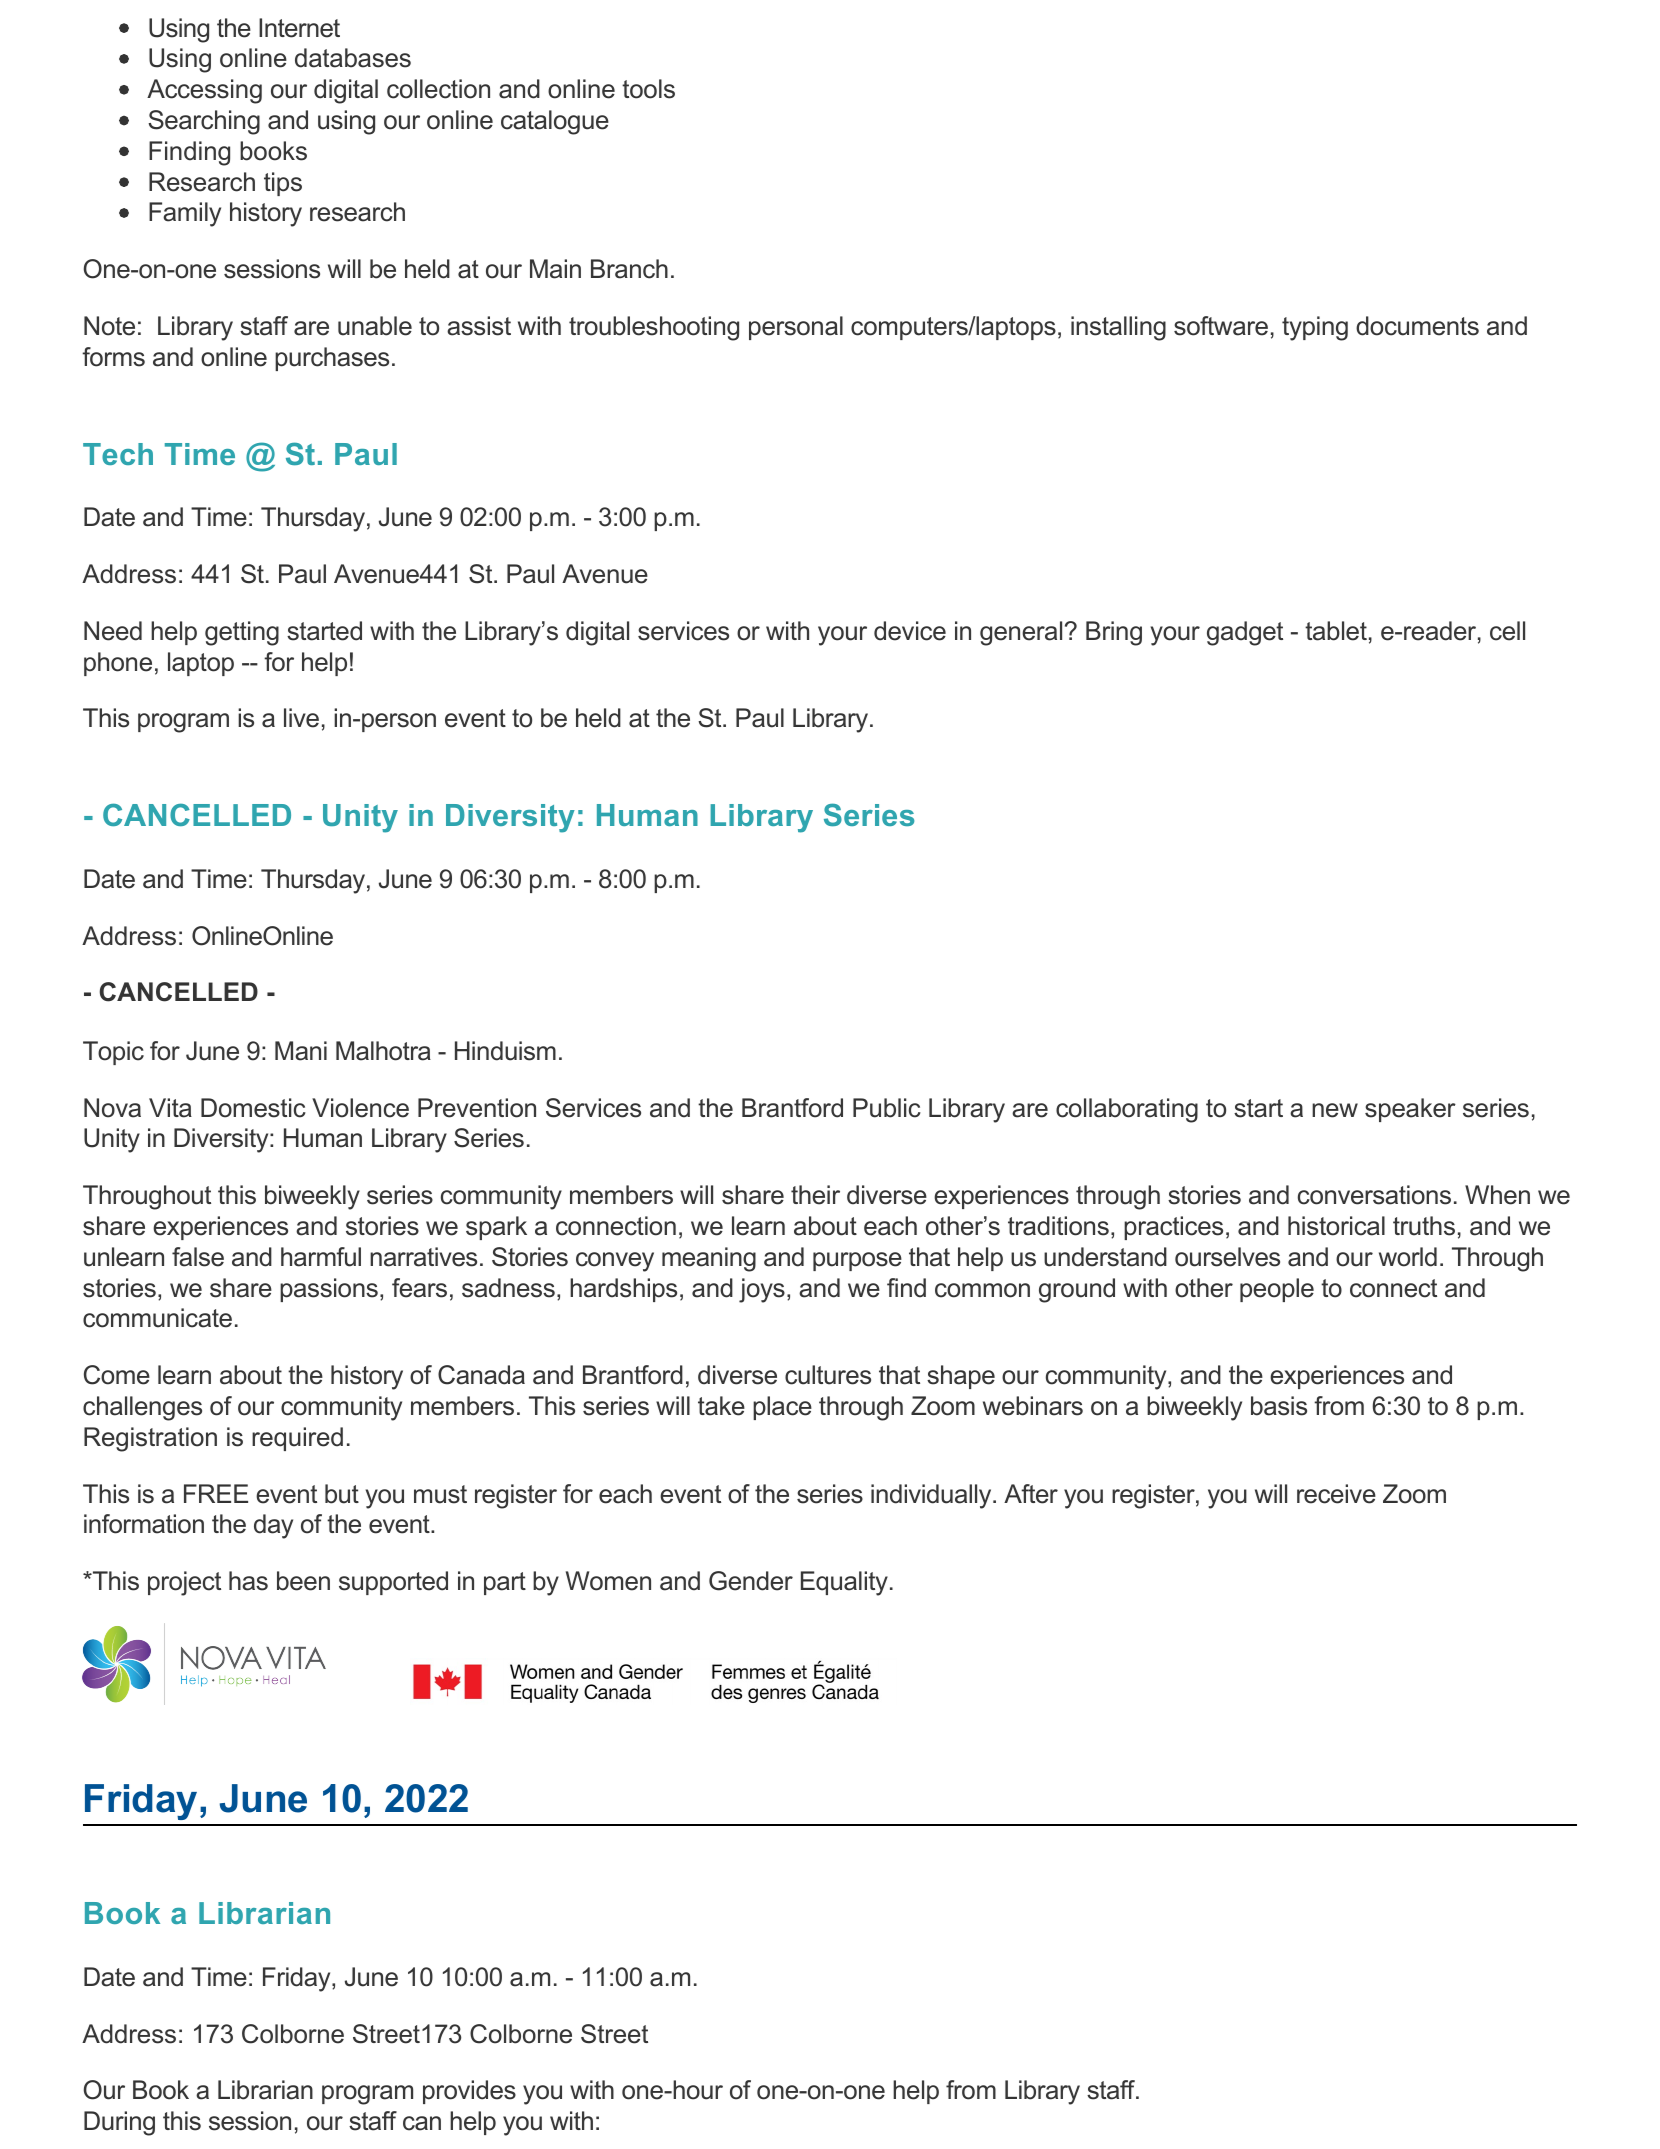 The image size is (1660, 2149). I want to click on Public, so click(887, 1108).
